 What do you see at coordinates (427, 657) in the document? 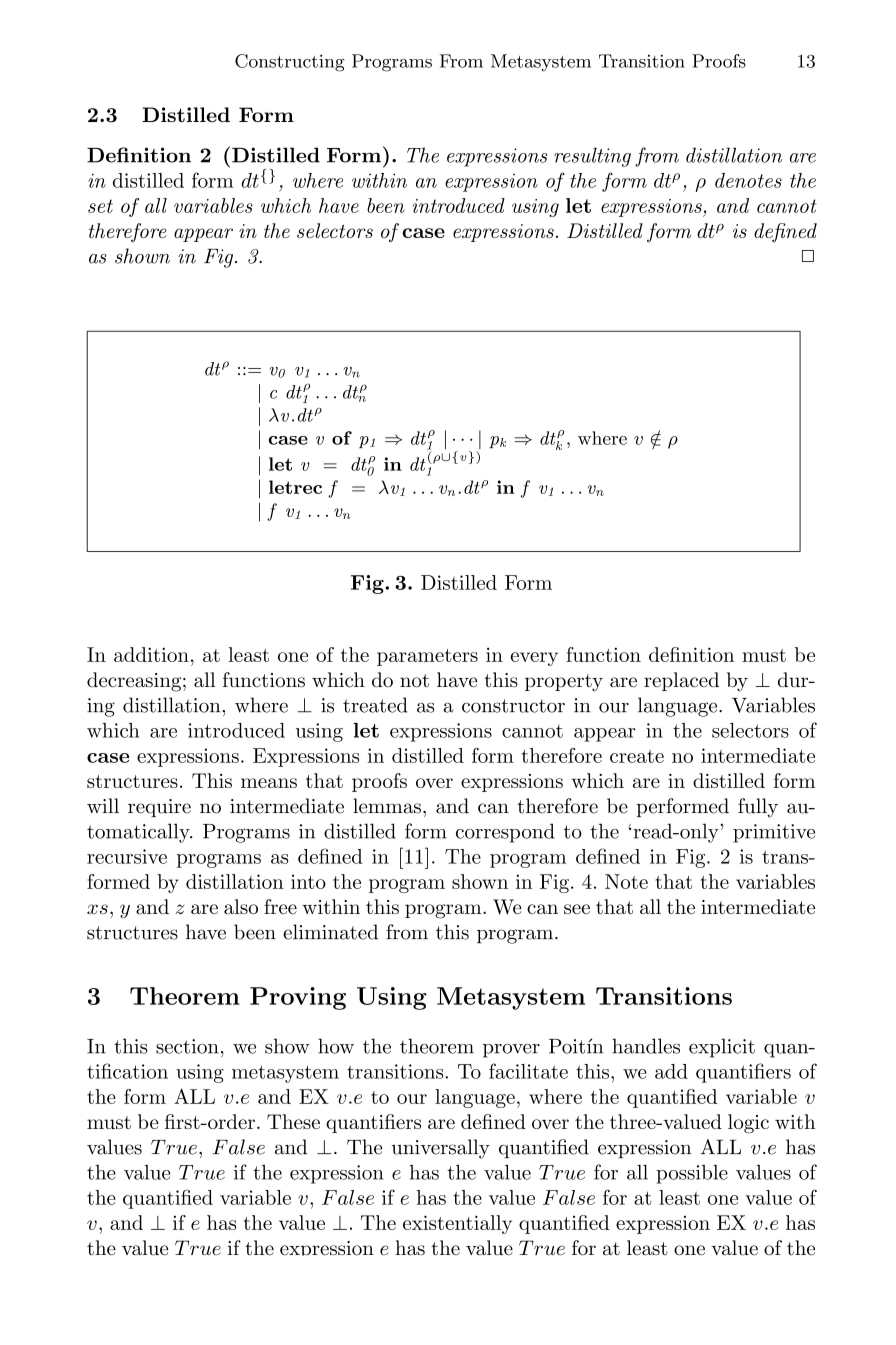
I see `parameters` at bounding box center [427, 657].
